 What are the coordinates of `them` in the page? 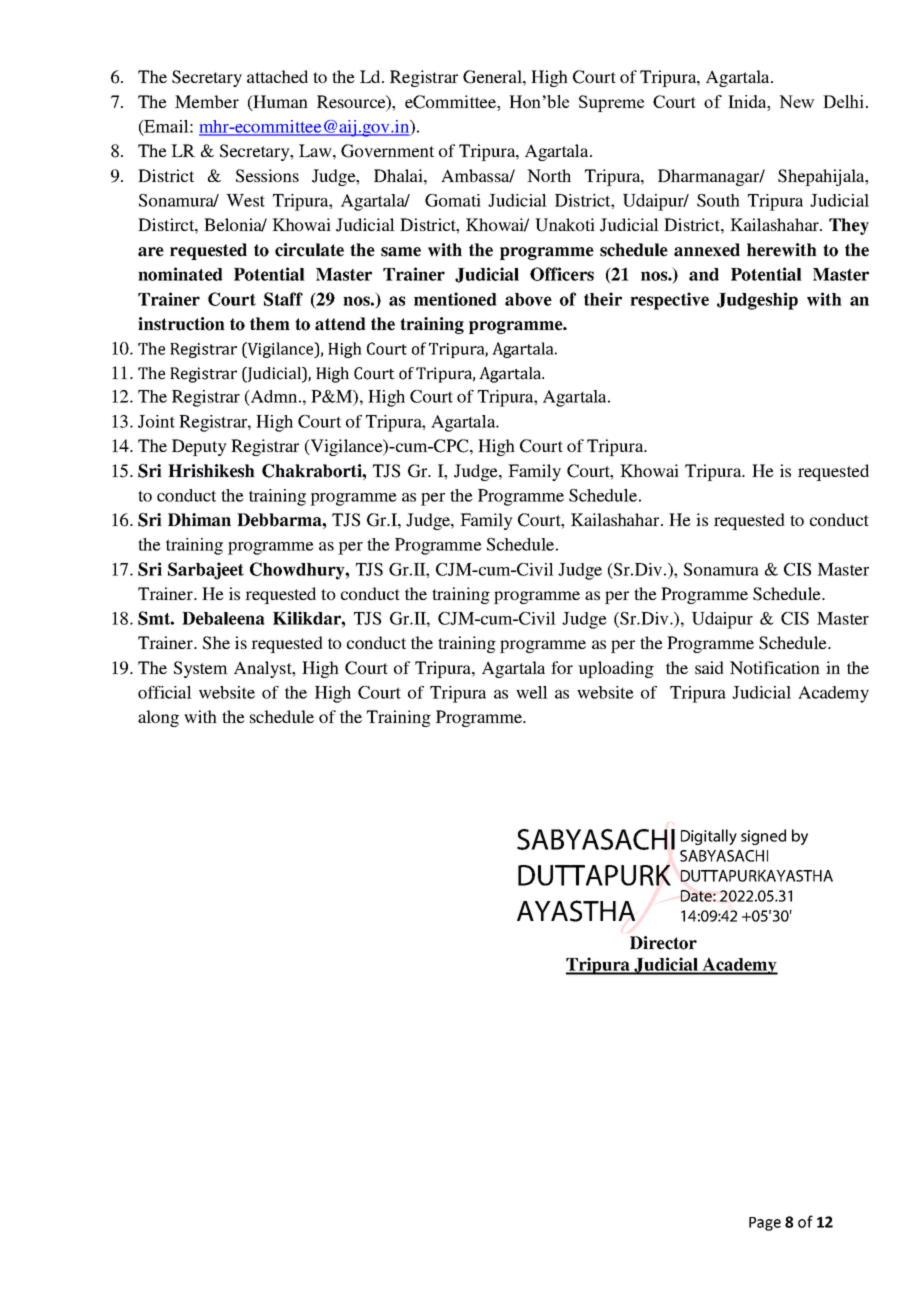 It's located at (270, 324).
